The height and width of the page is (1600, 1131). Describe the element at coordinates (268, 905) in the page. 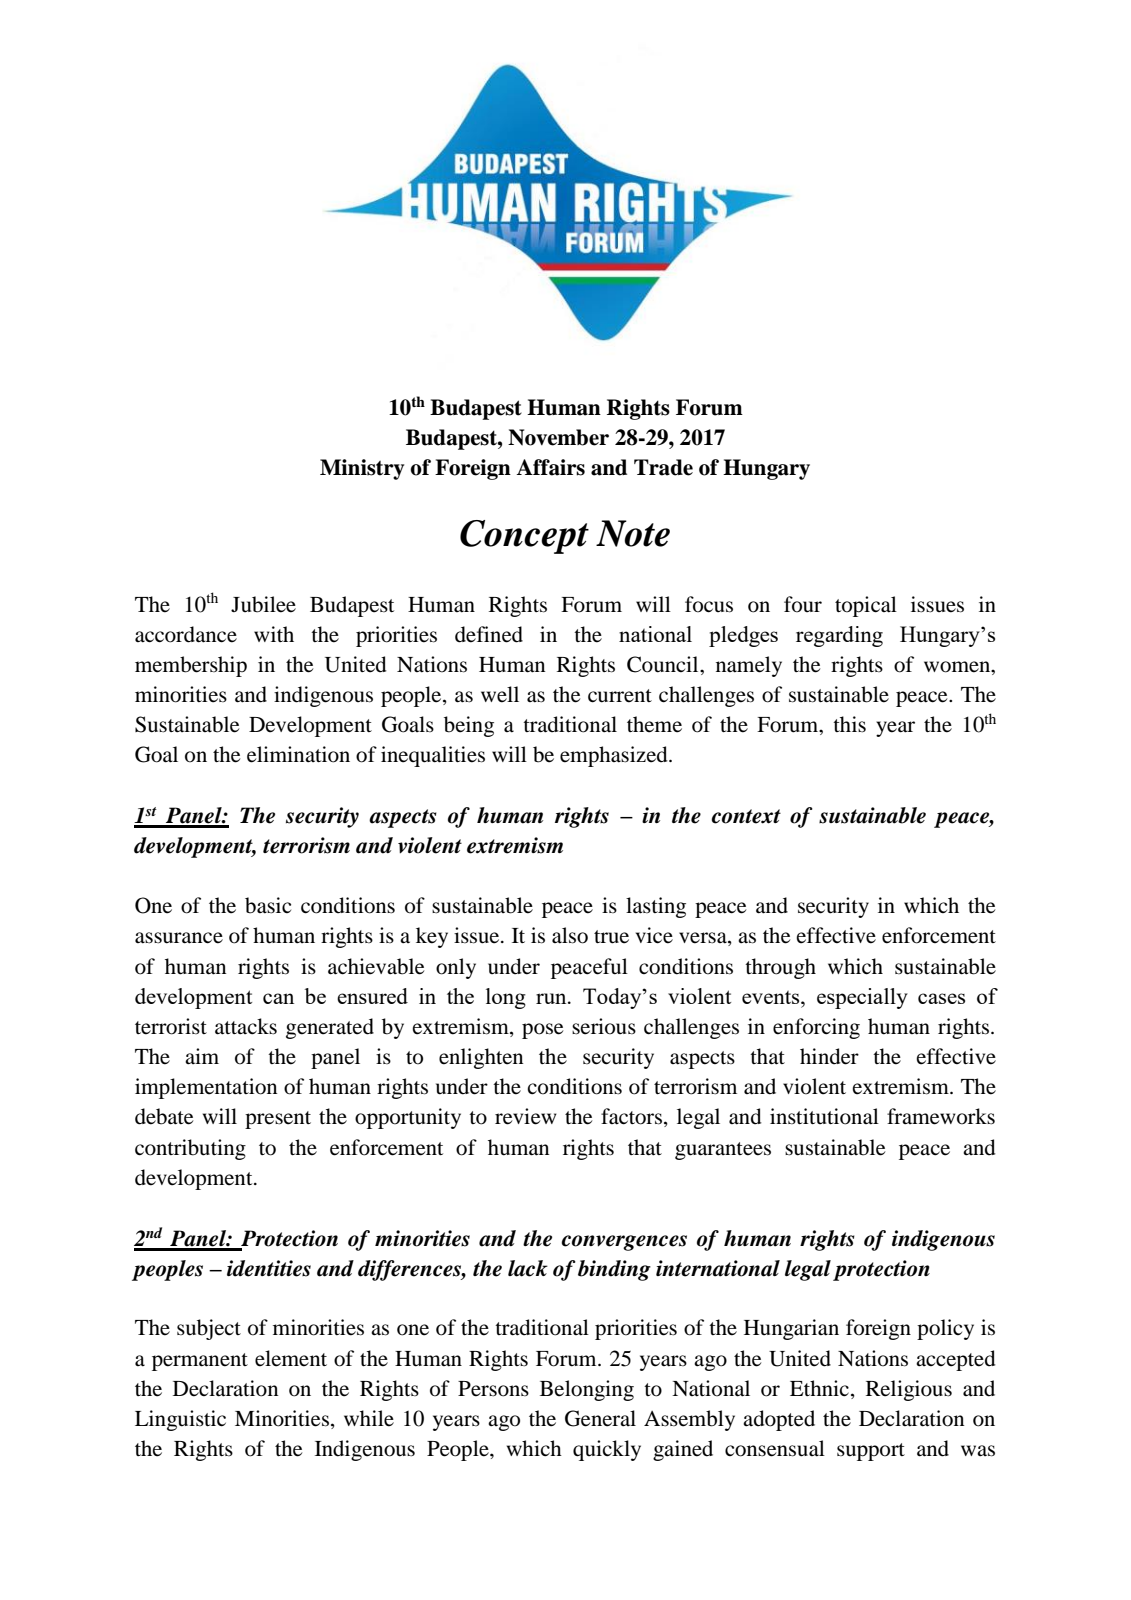

I see `basic` at that location.
